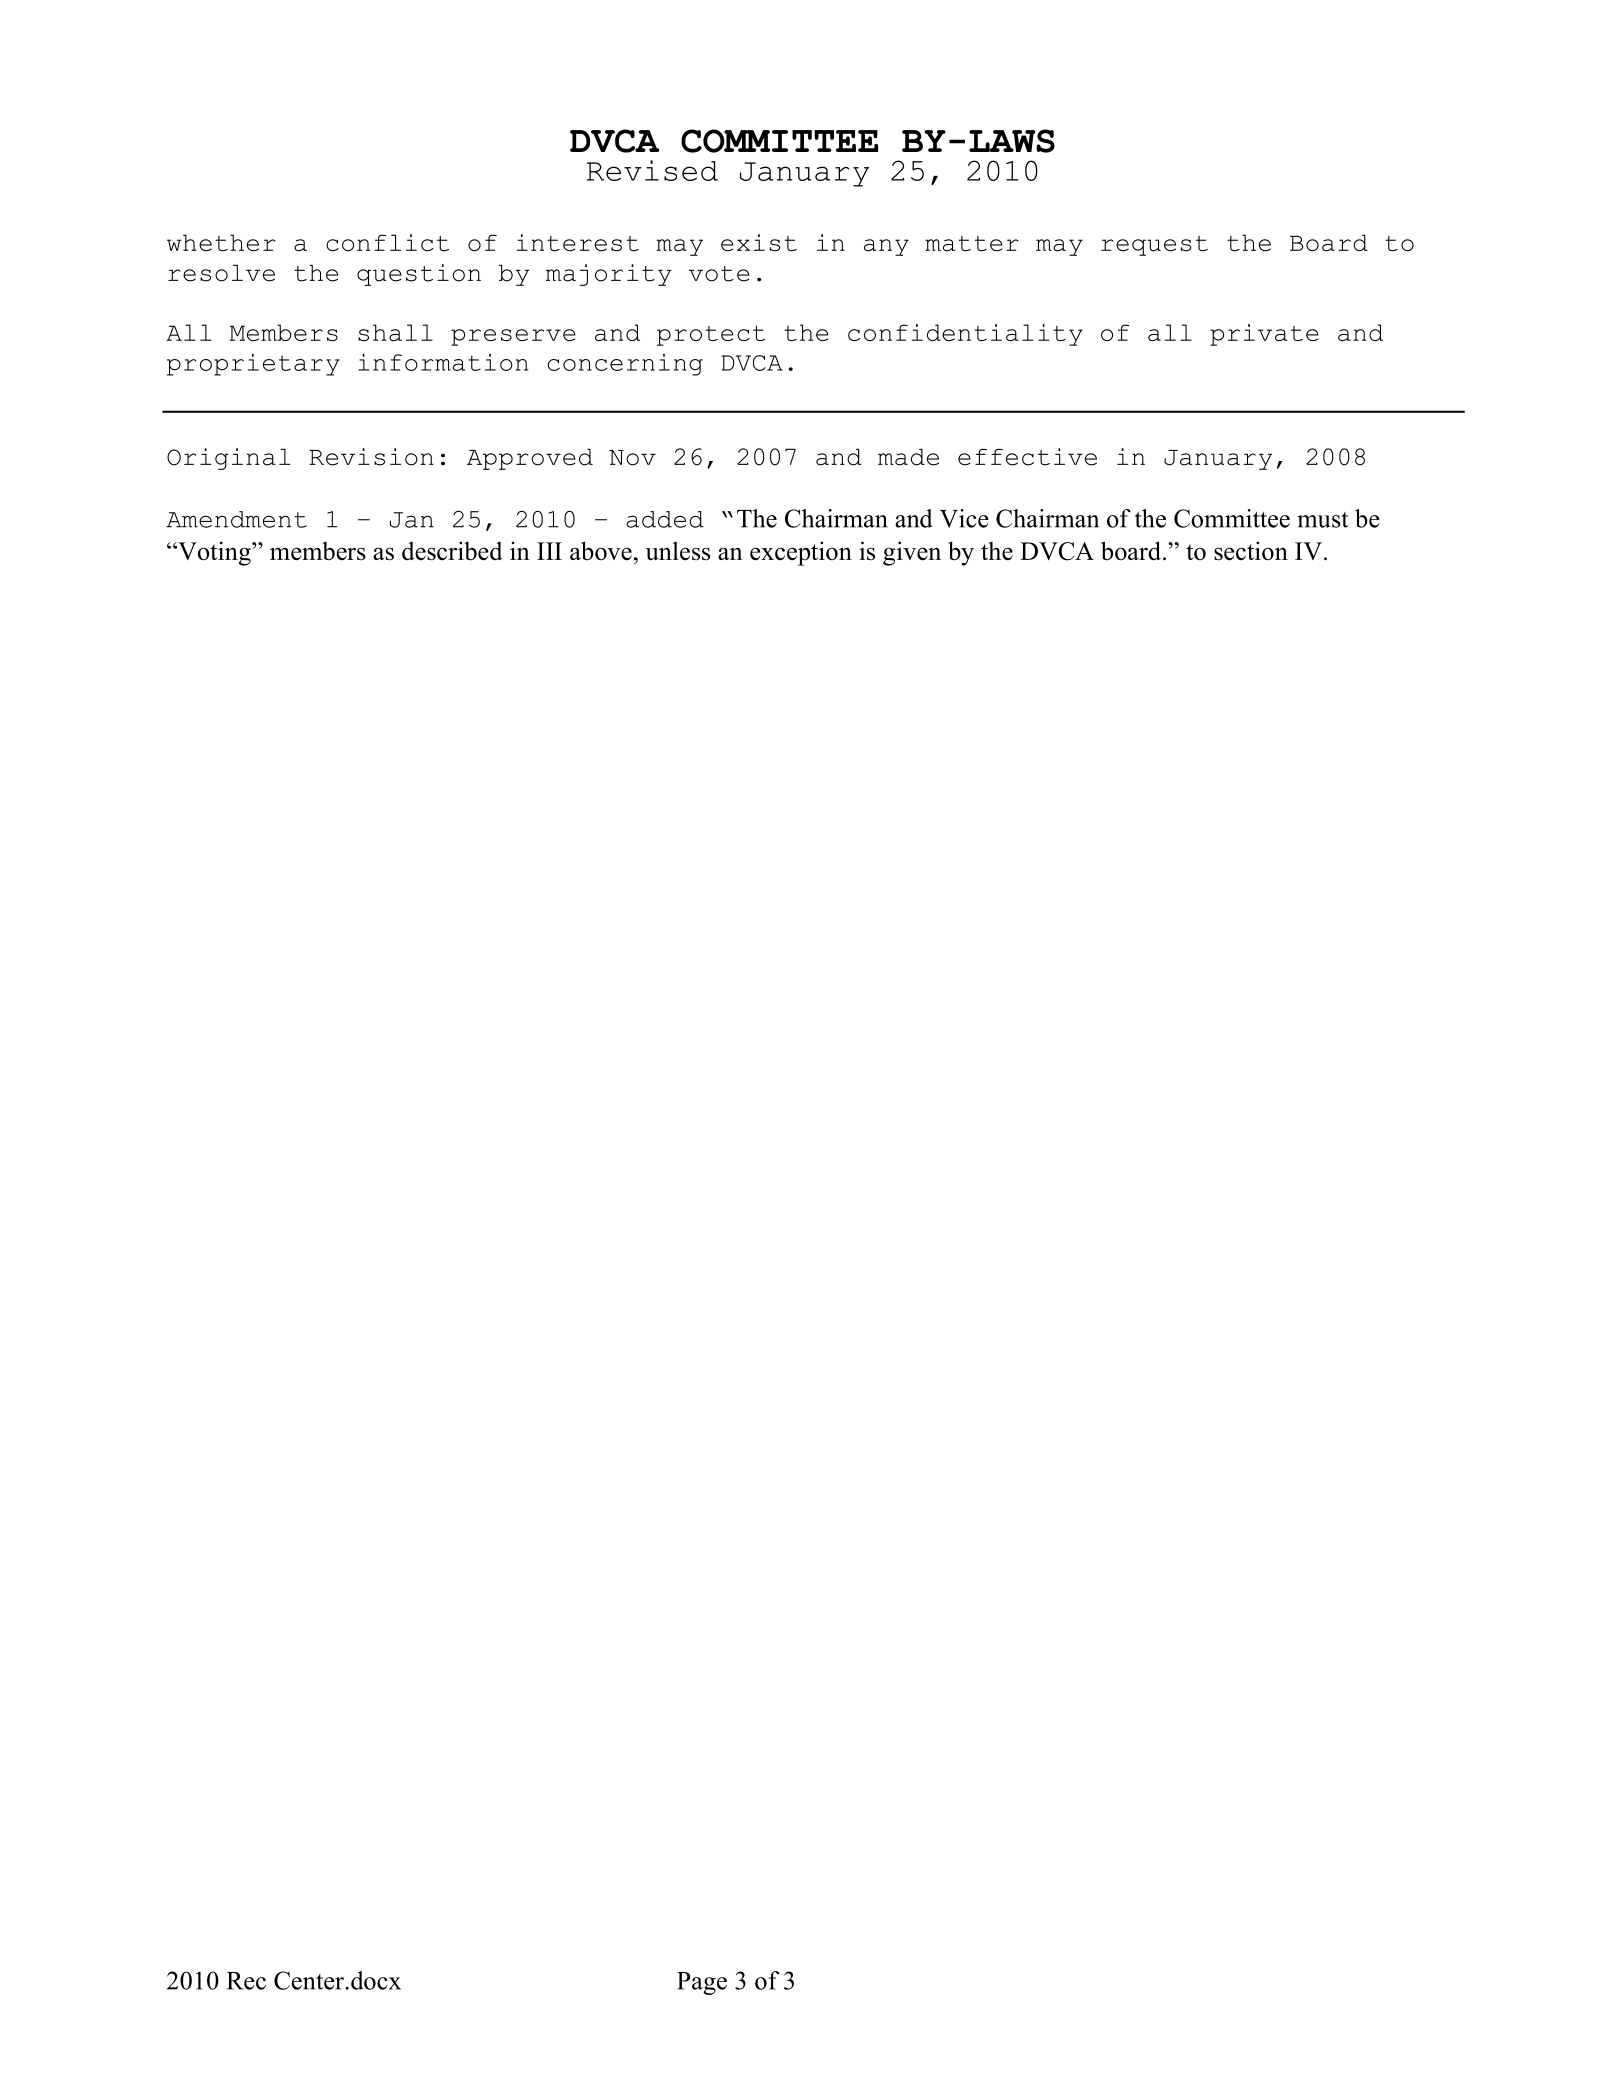  I want to click on exception, so click(801, 553).
